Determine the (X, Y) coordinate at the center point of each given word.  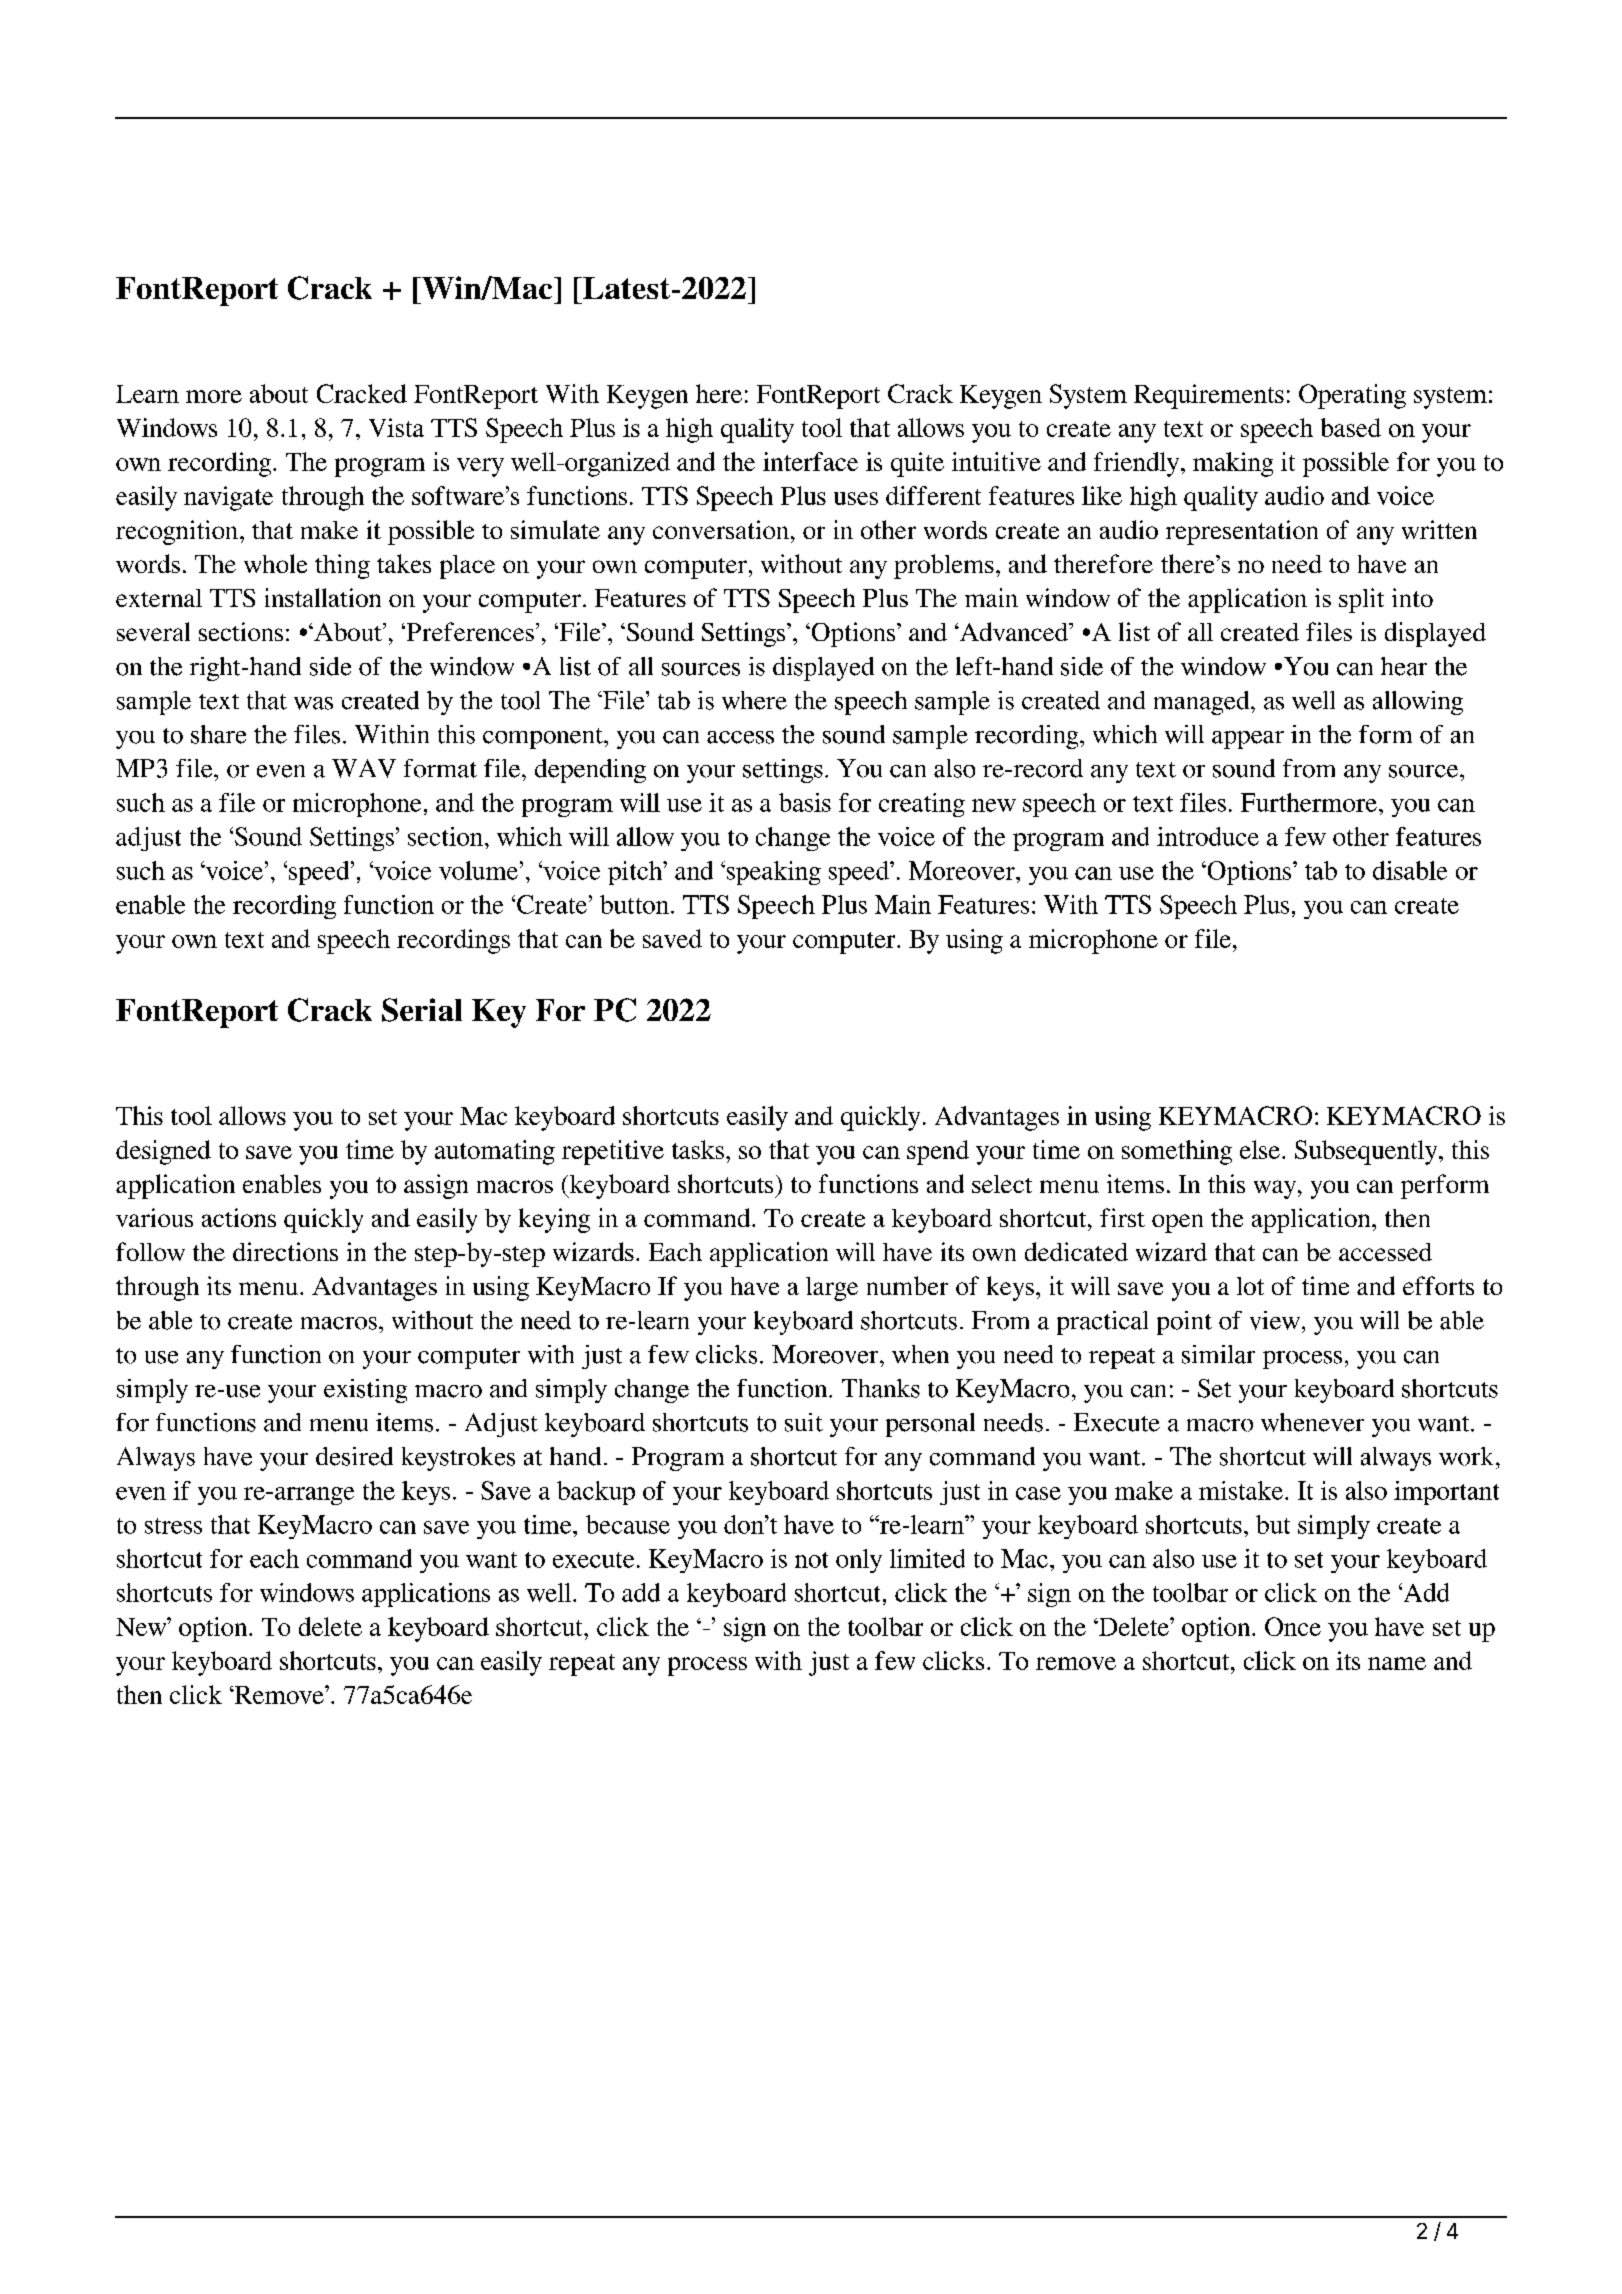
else (1260, 1149)
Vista (396, 427)
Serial (422, 1010)
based (1351, 427)
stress (173, 1526)
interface (810, 461)
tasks (698, 1149)
